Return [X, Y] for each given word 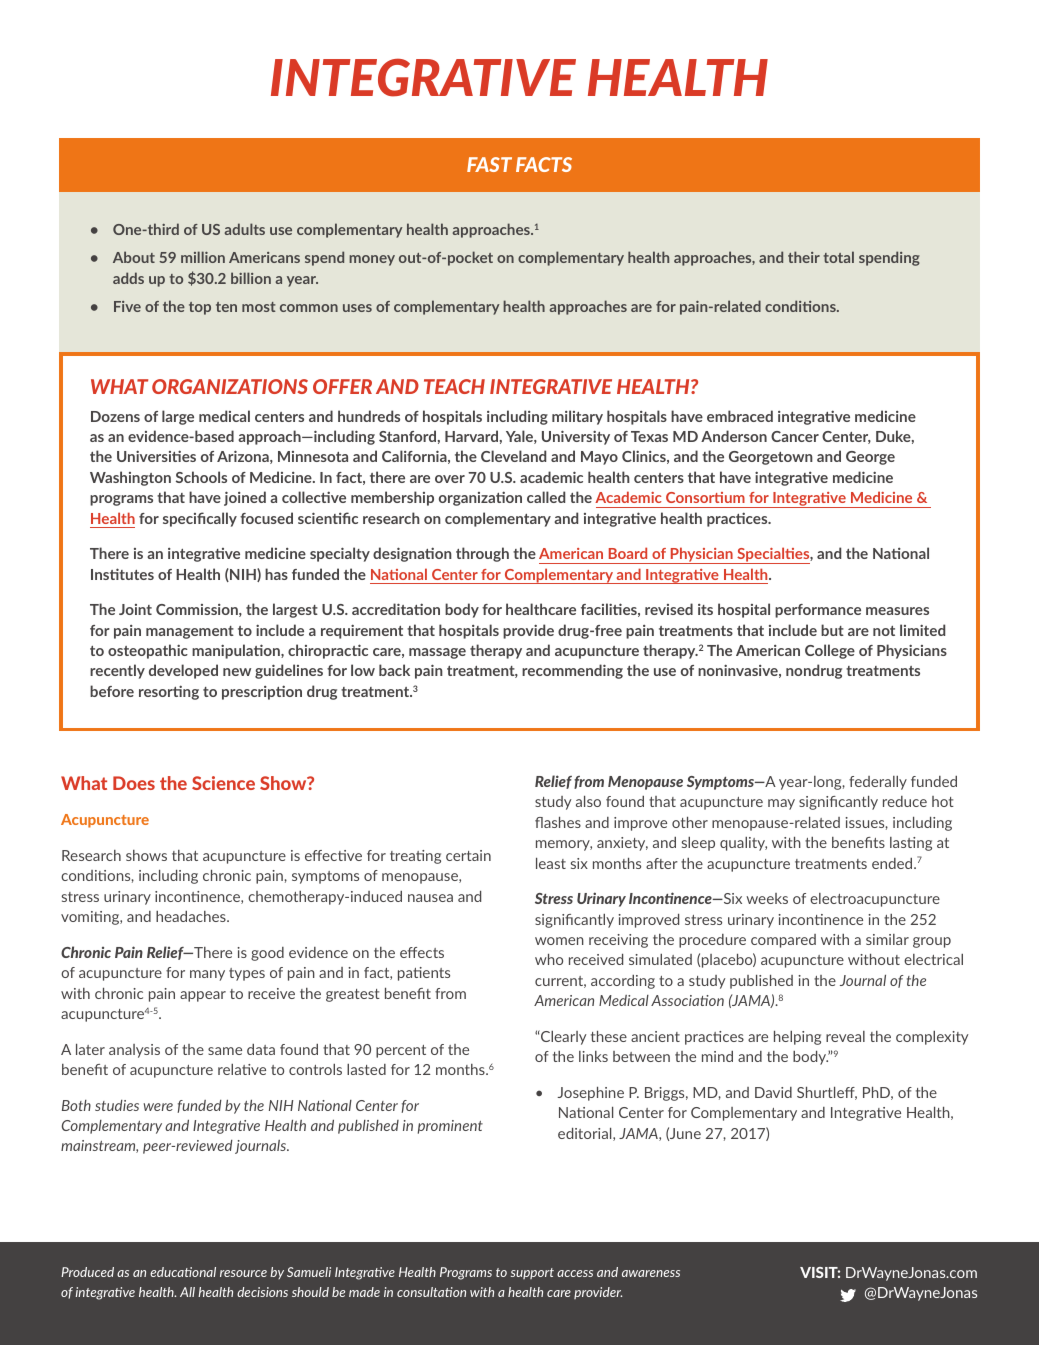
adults [245, 229]
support [532, 1273]
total [838, 257]
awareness [651, 1273]
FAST [489, 164]
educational [183, 1272]
